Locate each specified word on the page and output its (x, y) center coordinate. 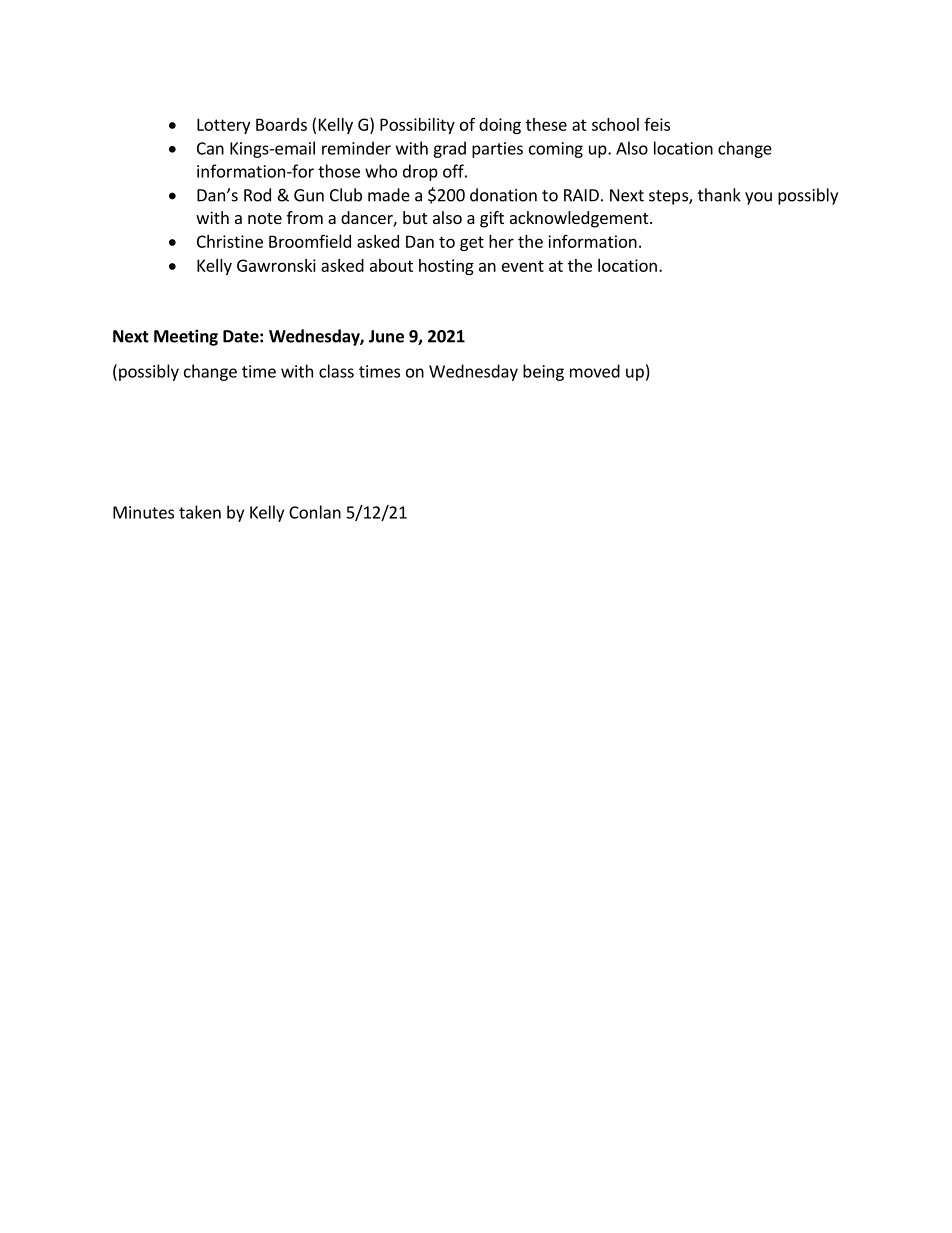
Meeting (186, 337)
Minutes (143, 512)
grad (449, 149)
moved (595, 371)
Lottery (223, 126)
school (615, 124)
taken (200, 512)
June (386, 336)
